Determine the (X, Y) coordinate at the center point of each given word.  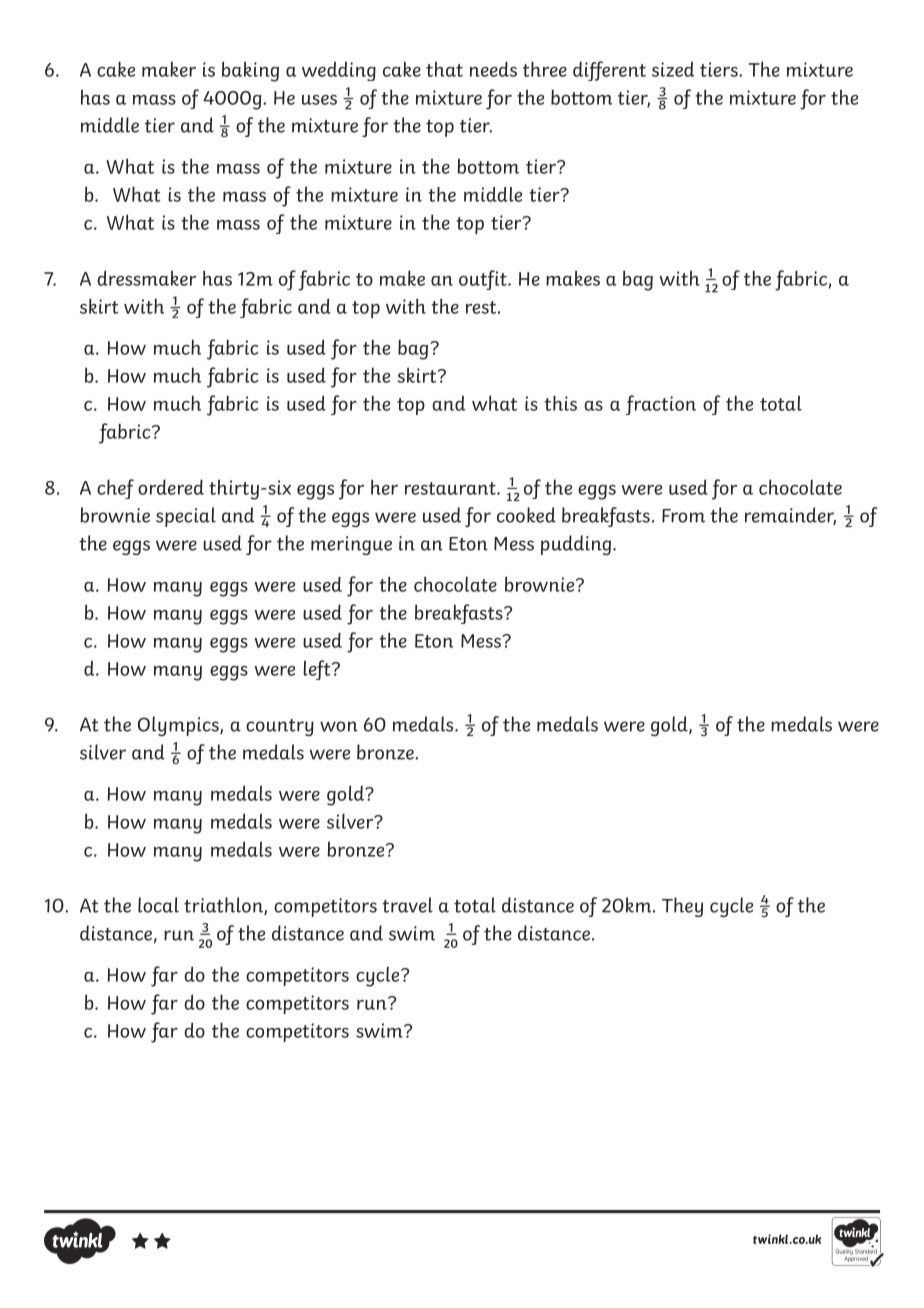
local (158, 905)
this (561, 403)
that (444, 69)
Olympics (179, 726)
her (384, 487)
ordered (171, 487)
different (609, 71)
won (339, 726)
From (683, 516)
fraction (661, 405)
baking (250, 71)
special (186, 517)
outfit (484, 280)
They (682, 907)
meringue (351, 545)
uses (319, 100)
